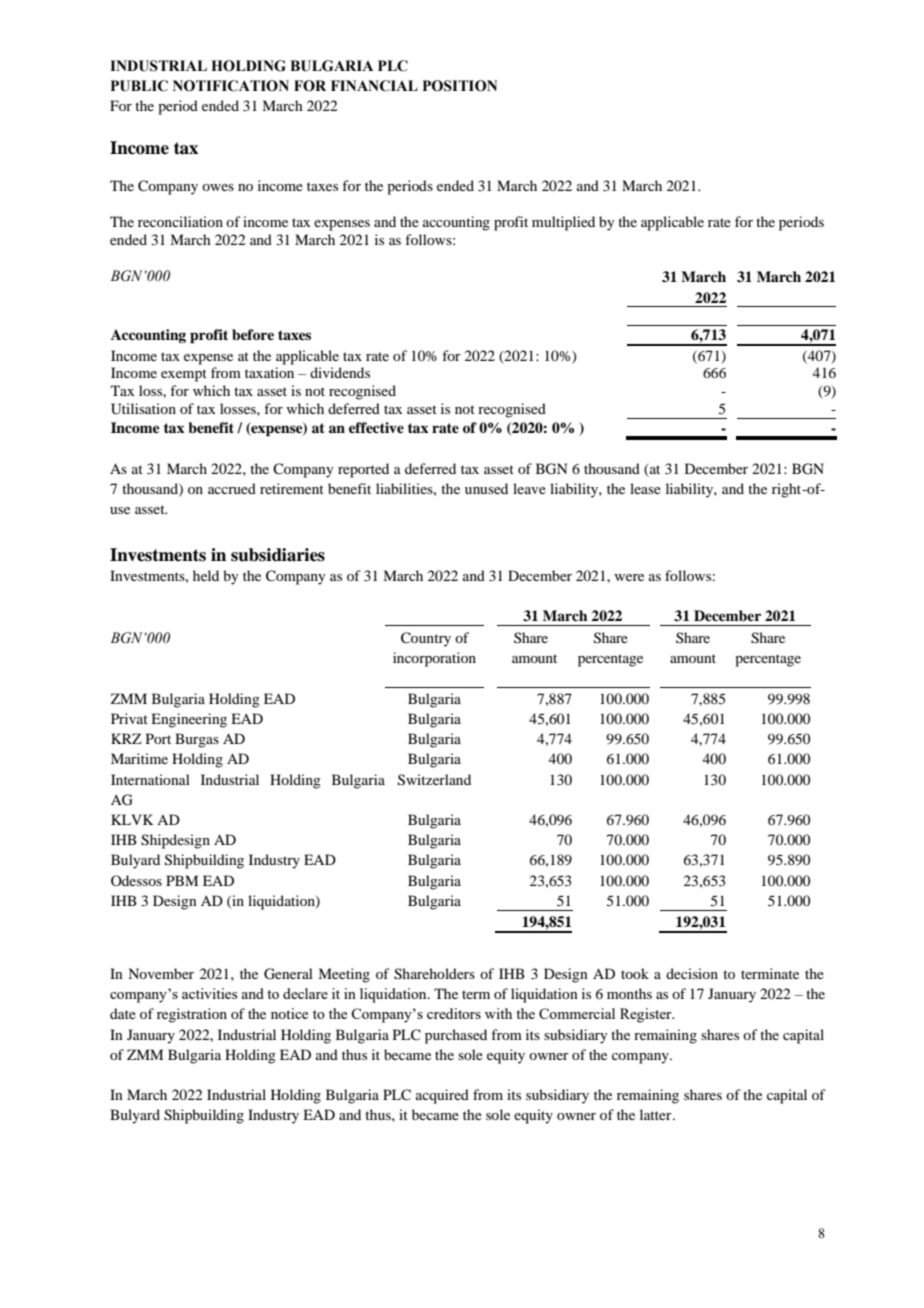  I want to click on FINANCIAL, so click(374, 86).
